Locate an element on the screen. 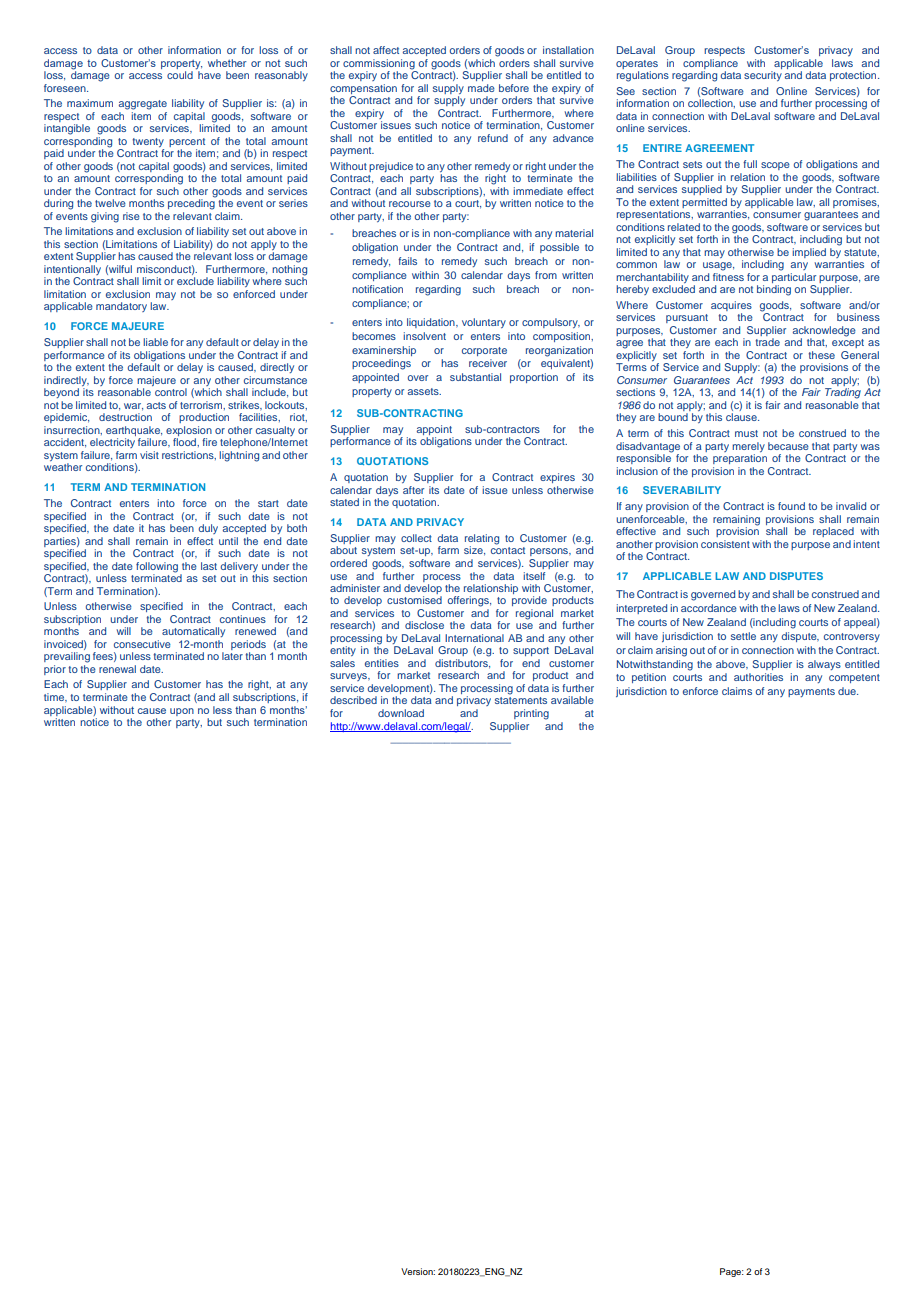  Page is located at coordinates (731, 1272).
